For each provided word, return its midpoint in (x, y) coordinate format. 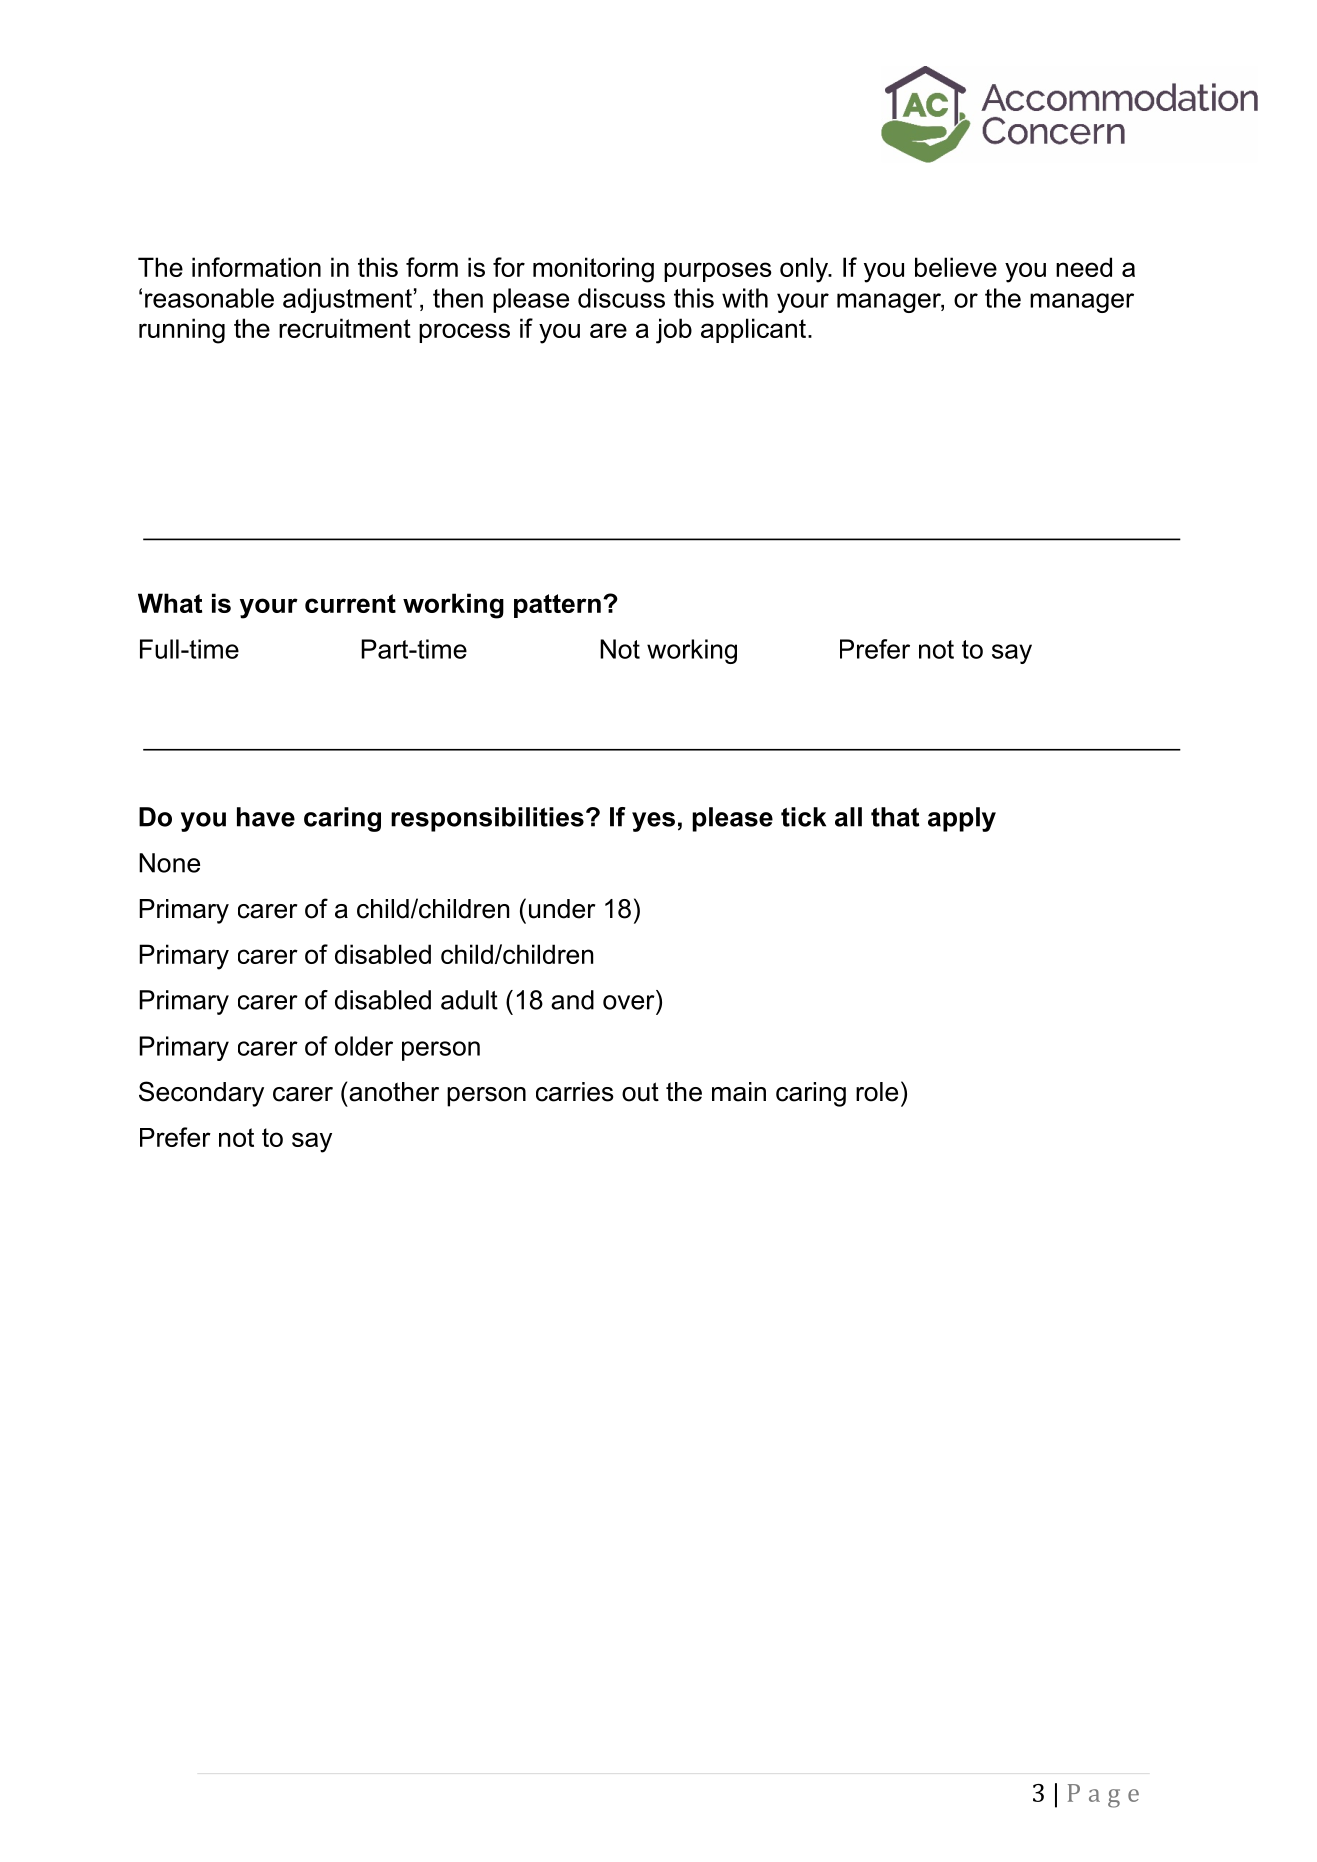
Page (1103, 1796)
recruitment (345, 328)
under (562, 909)
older (364, 1046)
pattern (557, 606)
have (266, 817)
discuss (621, 298)
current (350, 603)
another (394, 1092)
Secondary (201, 1094)
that (895, 817)
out (640, 1092)
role (877, 1092)
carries (574, 1092)
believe (956, 267)
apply (962, 819)
